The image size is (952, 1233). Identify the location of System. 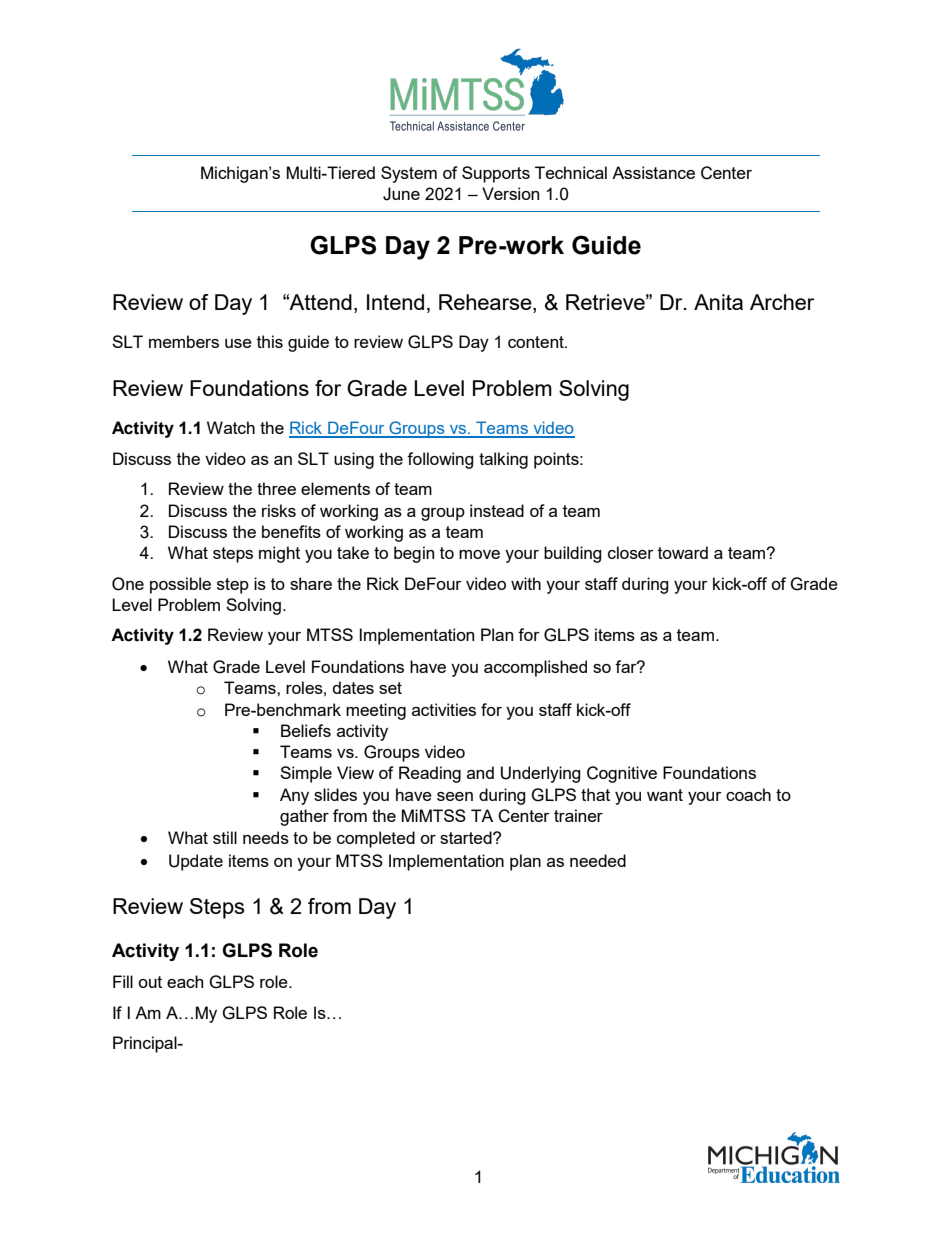
(409, 174).
